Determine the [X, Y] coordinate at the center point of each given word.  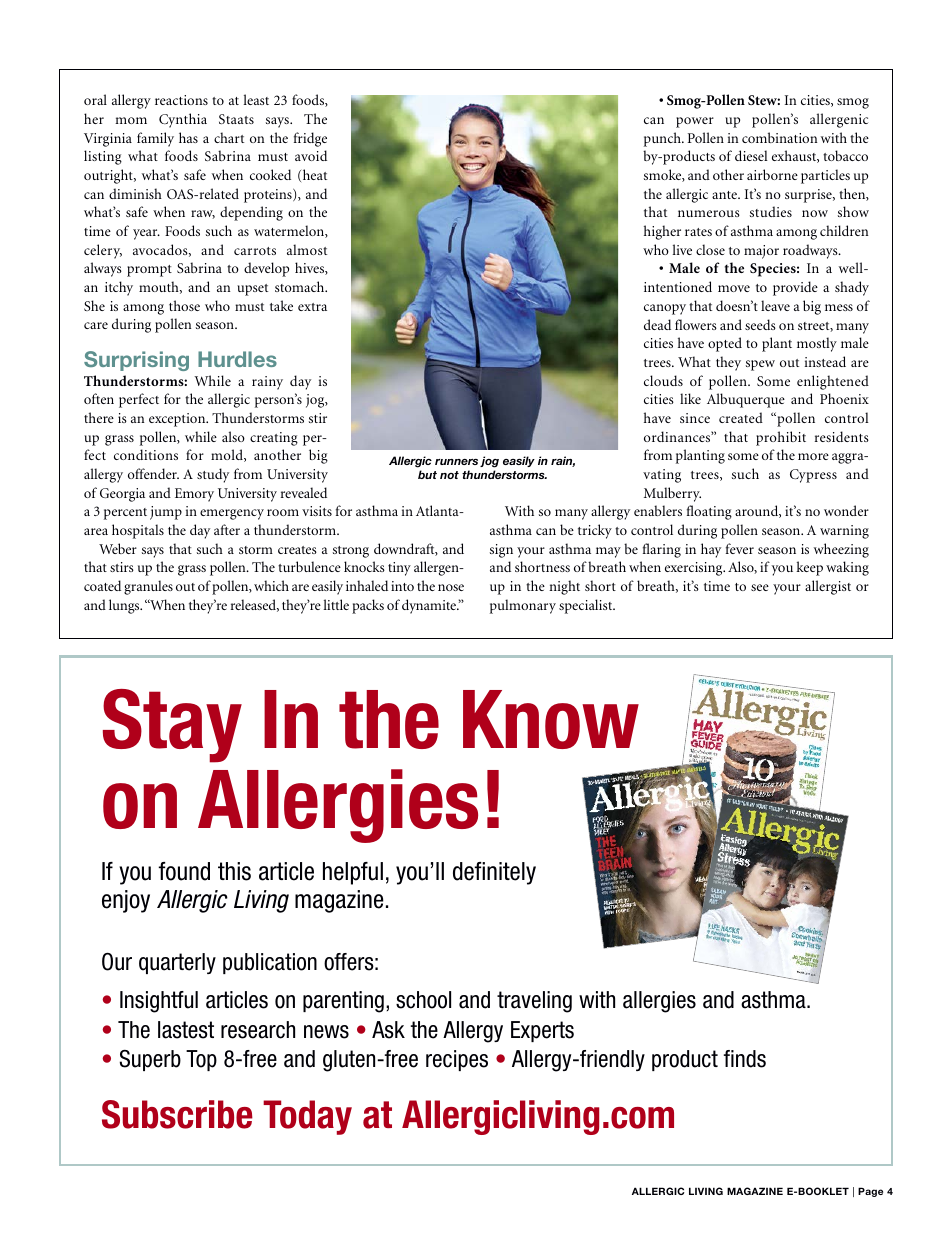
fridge [310, 139]
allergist [828, 587]
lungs [125, 606]
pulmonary [523, 606]
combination [779, 137]
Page [870, 1192]
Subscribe [177, 1114]
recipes [457, 1060]
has [188, 137]
